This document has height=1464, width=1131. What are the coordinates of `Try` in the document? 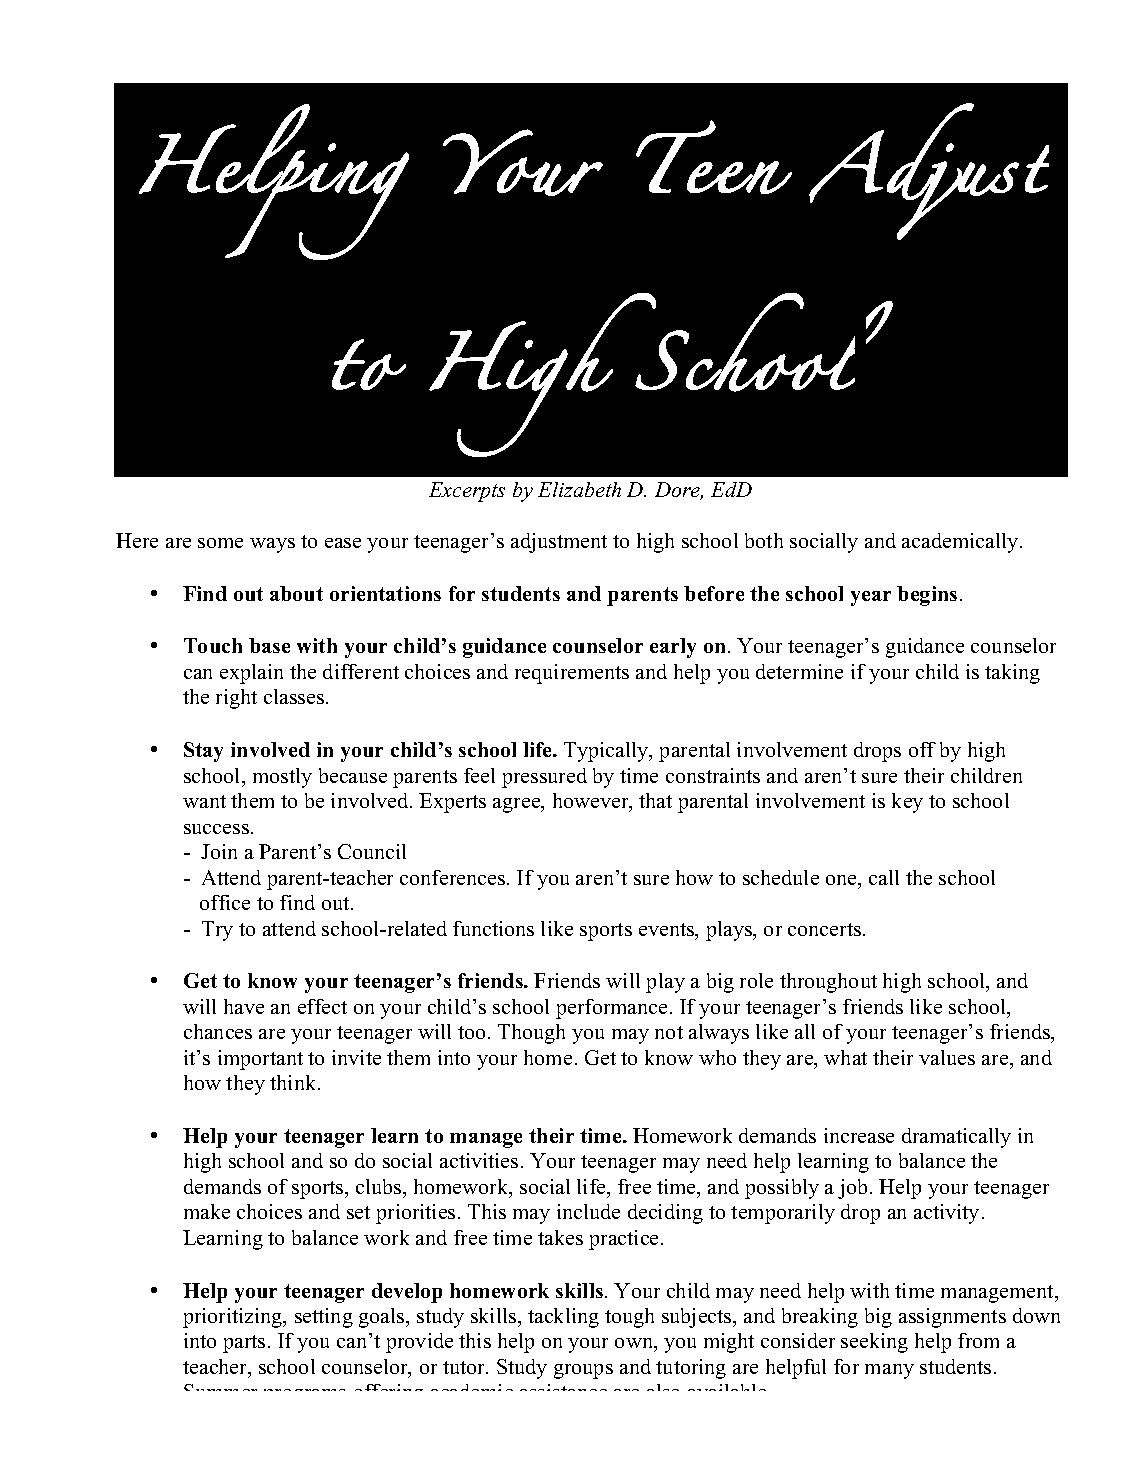 It's located at (217, 931).
